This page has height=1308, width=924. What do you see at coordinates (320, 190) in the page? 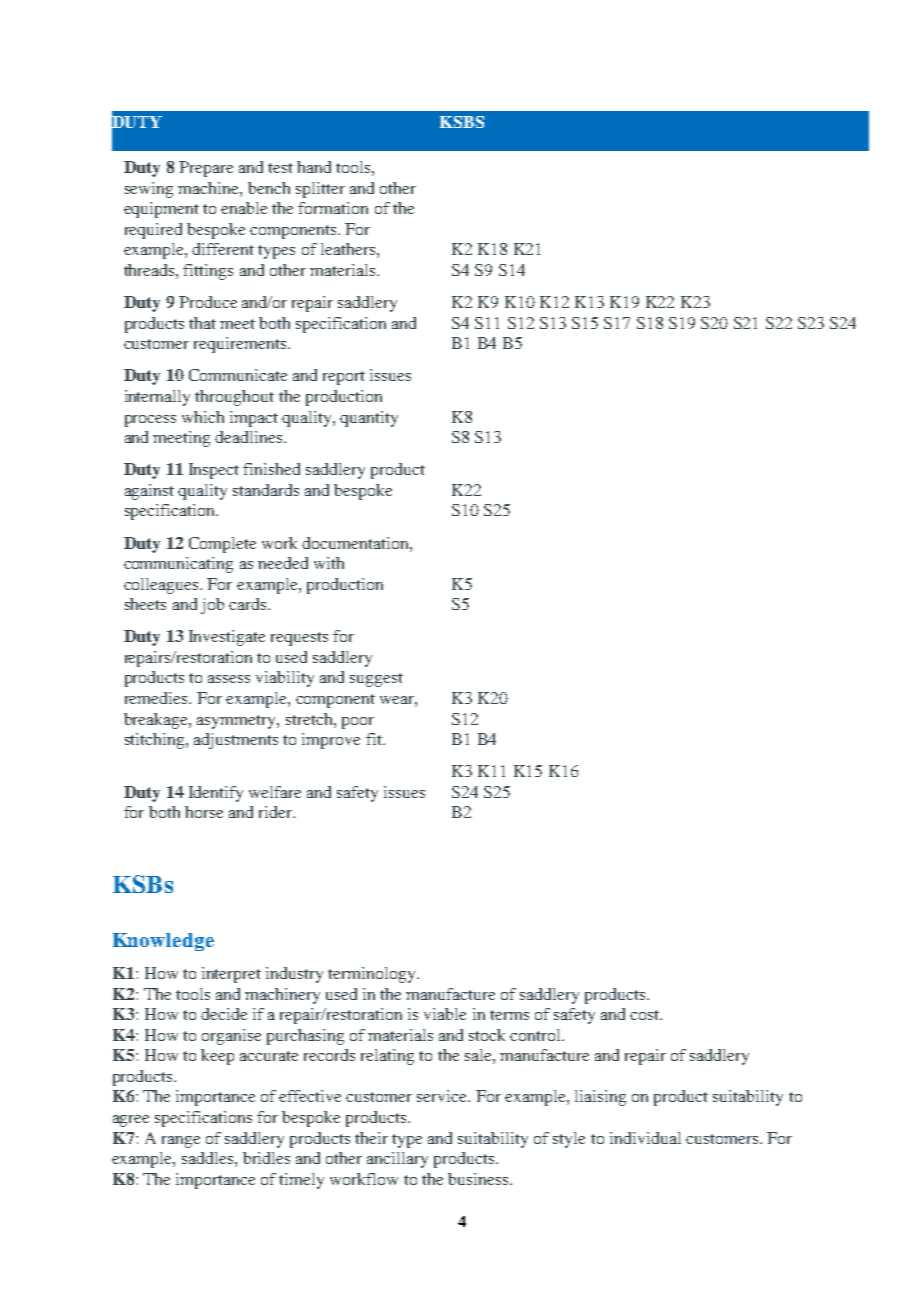
I see `splitter` at bounding box center [320, 190].
